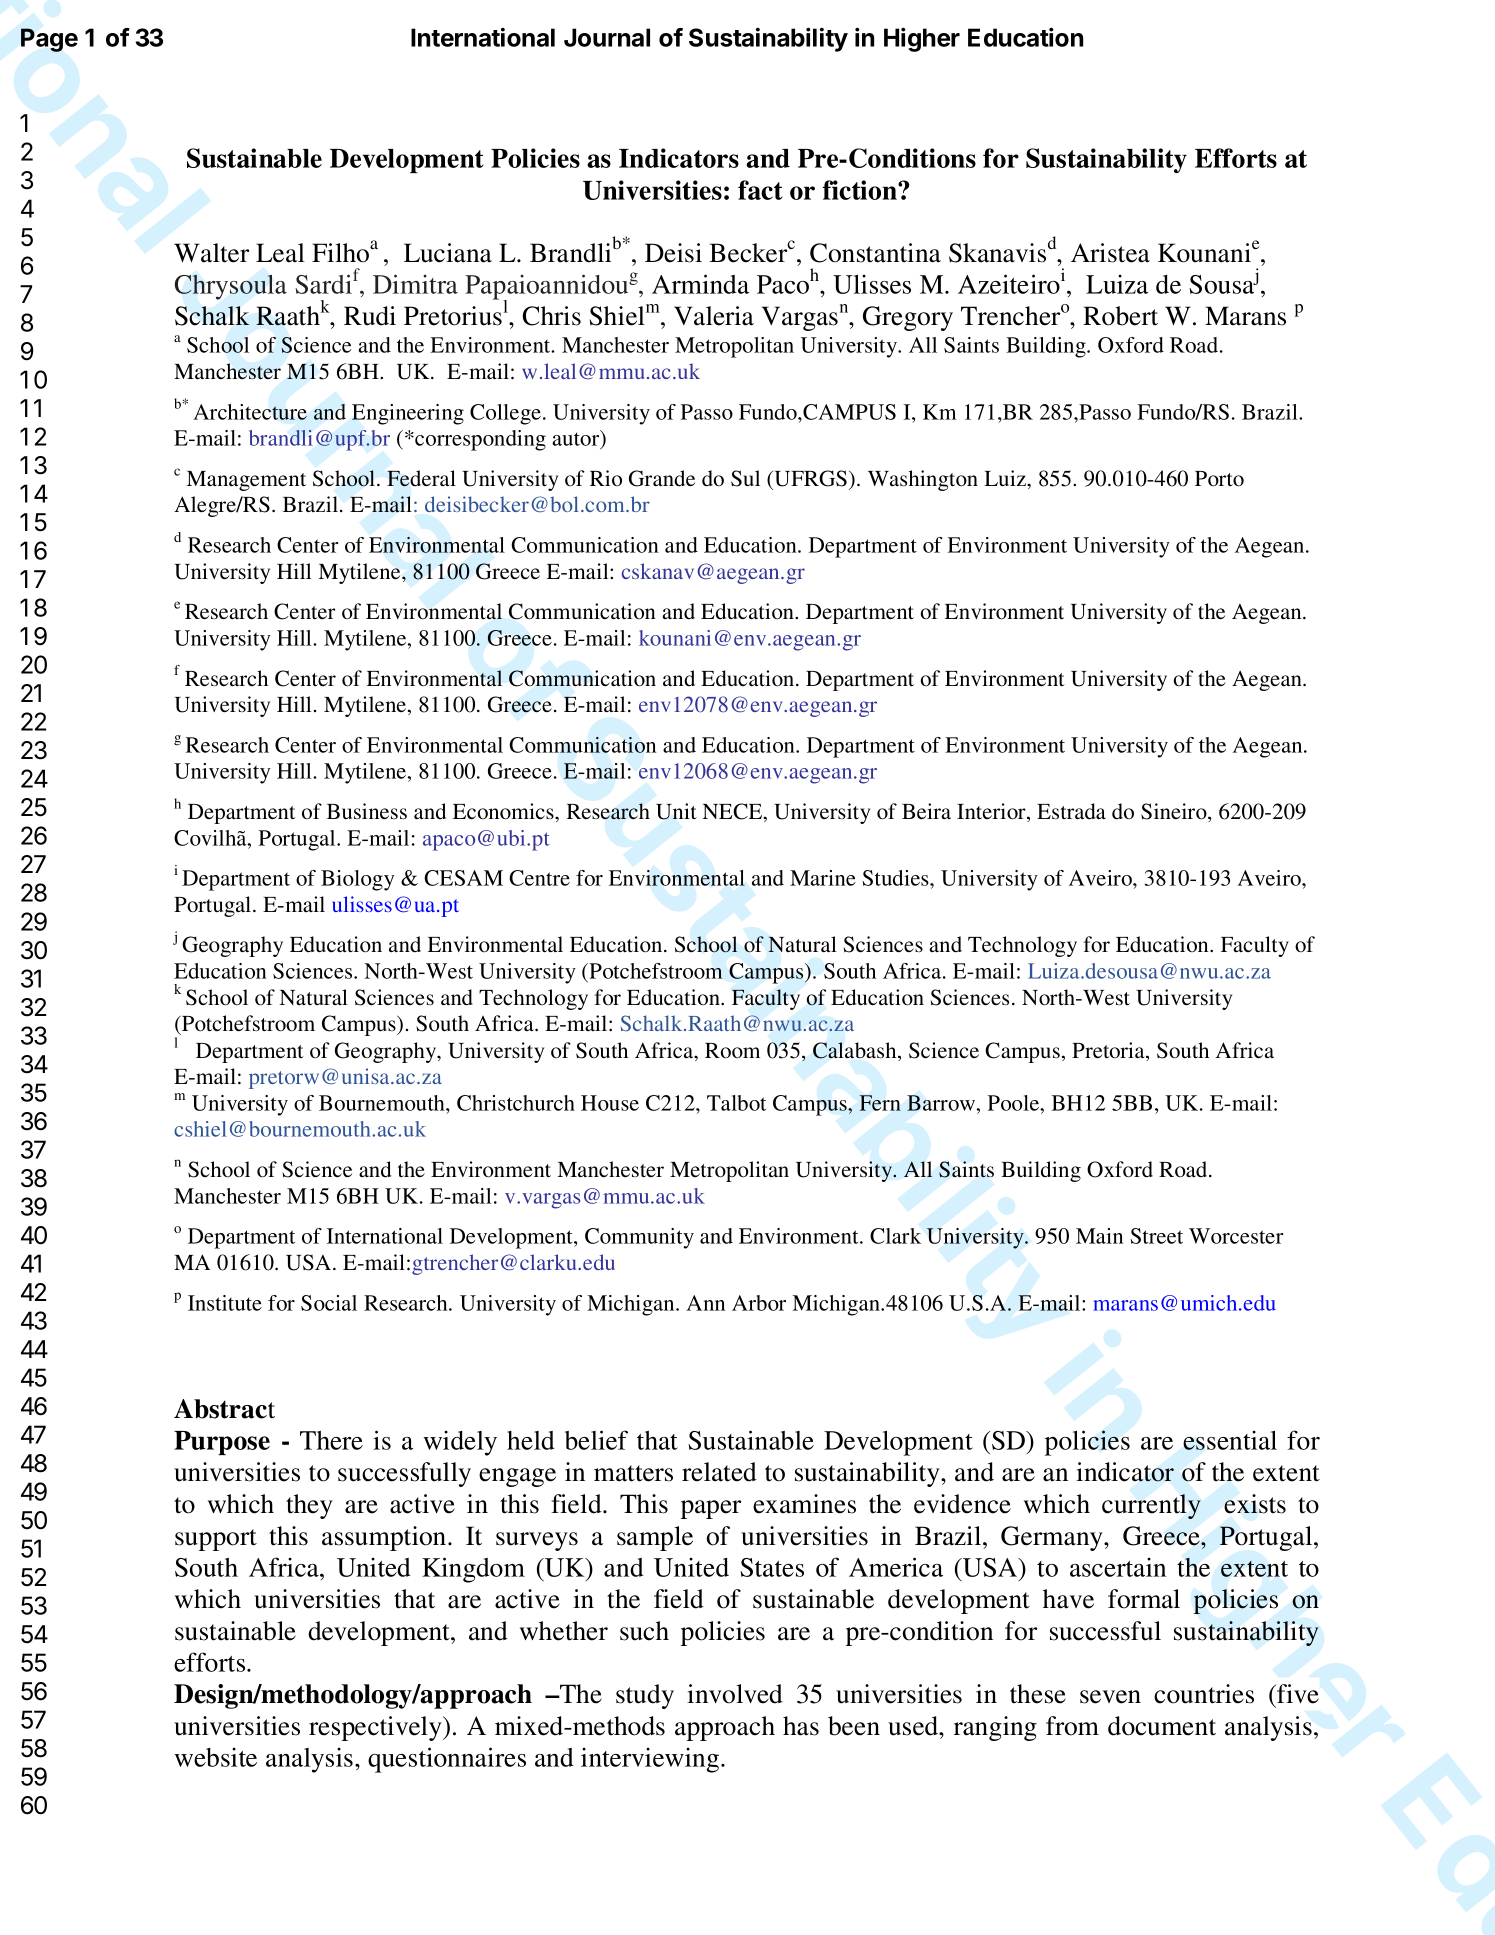 The height and width of the image is (1935, 1495). What do you see at coordinates (1162, 1726) in the image?
I see `document` at bounding box center [1162, 1726].
